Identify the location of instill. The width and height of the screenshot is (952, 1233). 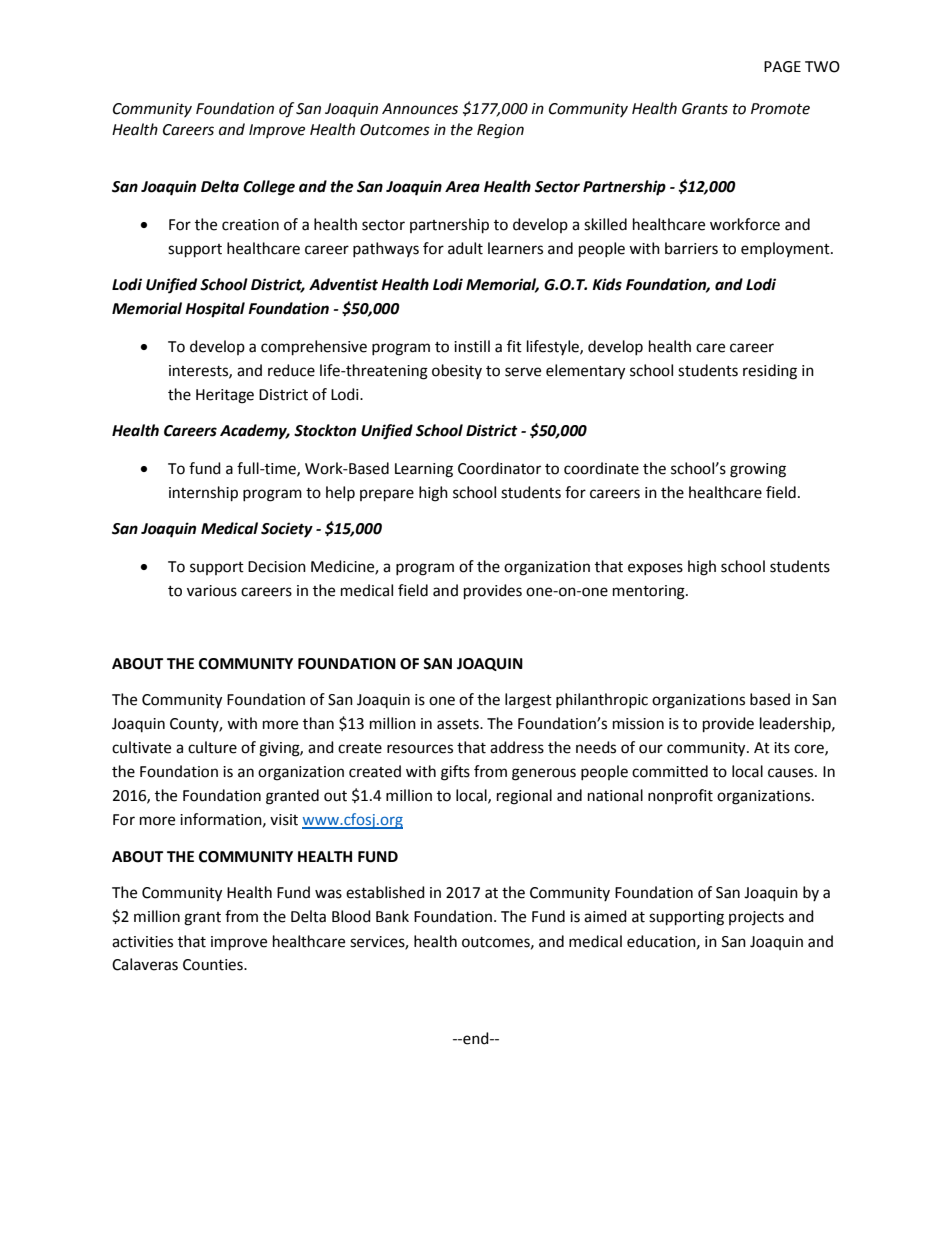
(472, 346).
